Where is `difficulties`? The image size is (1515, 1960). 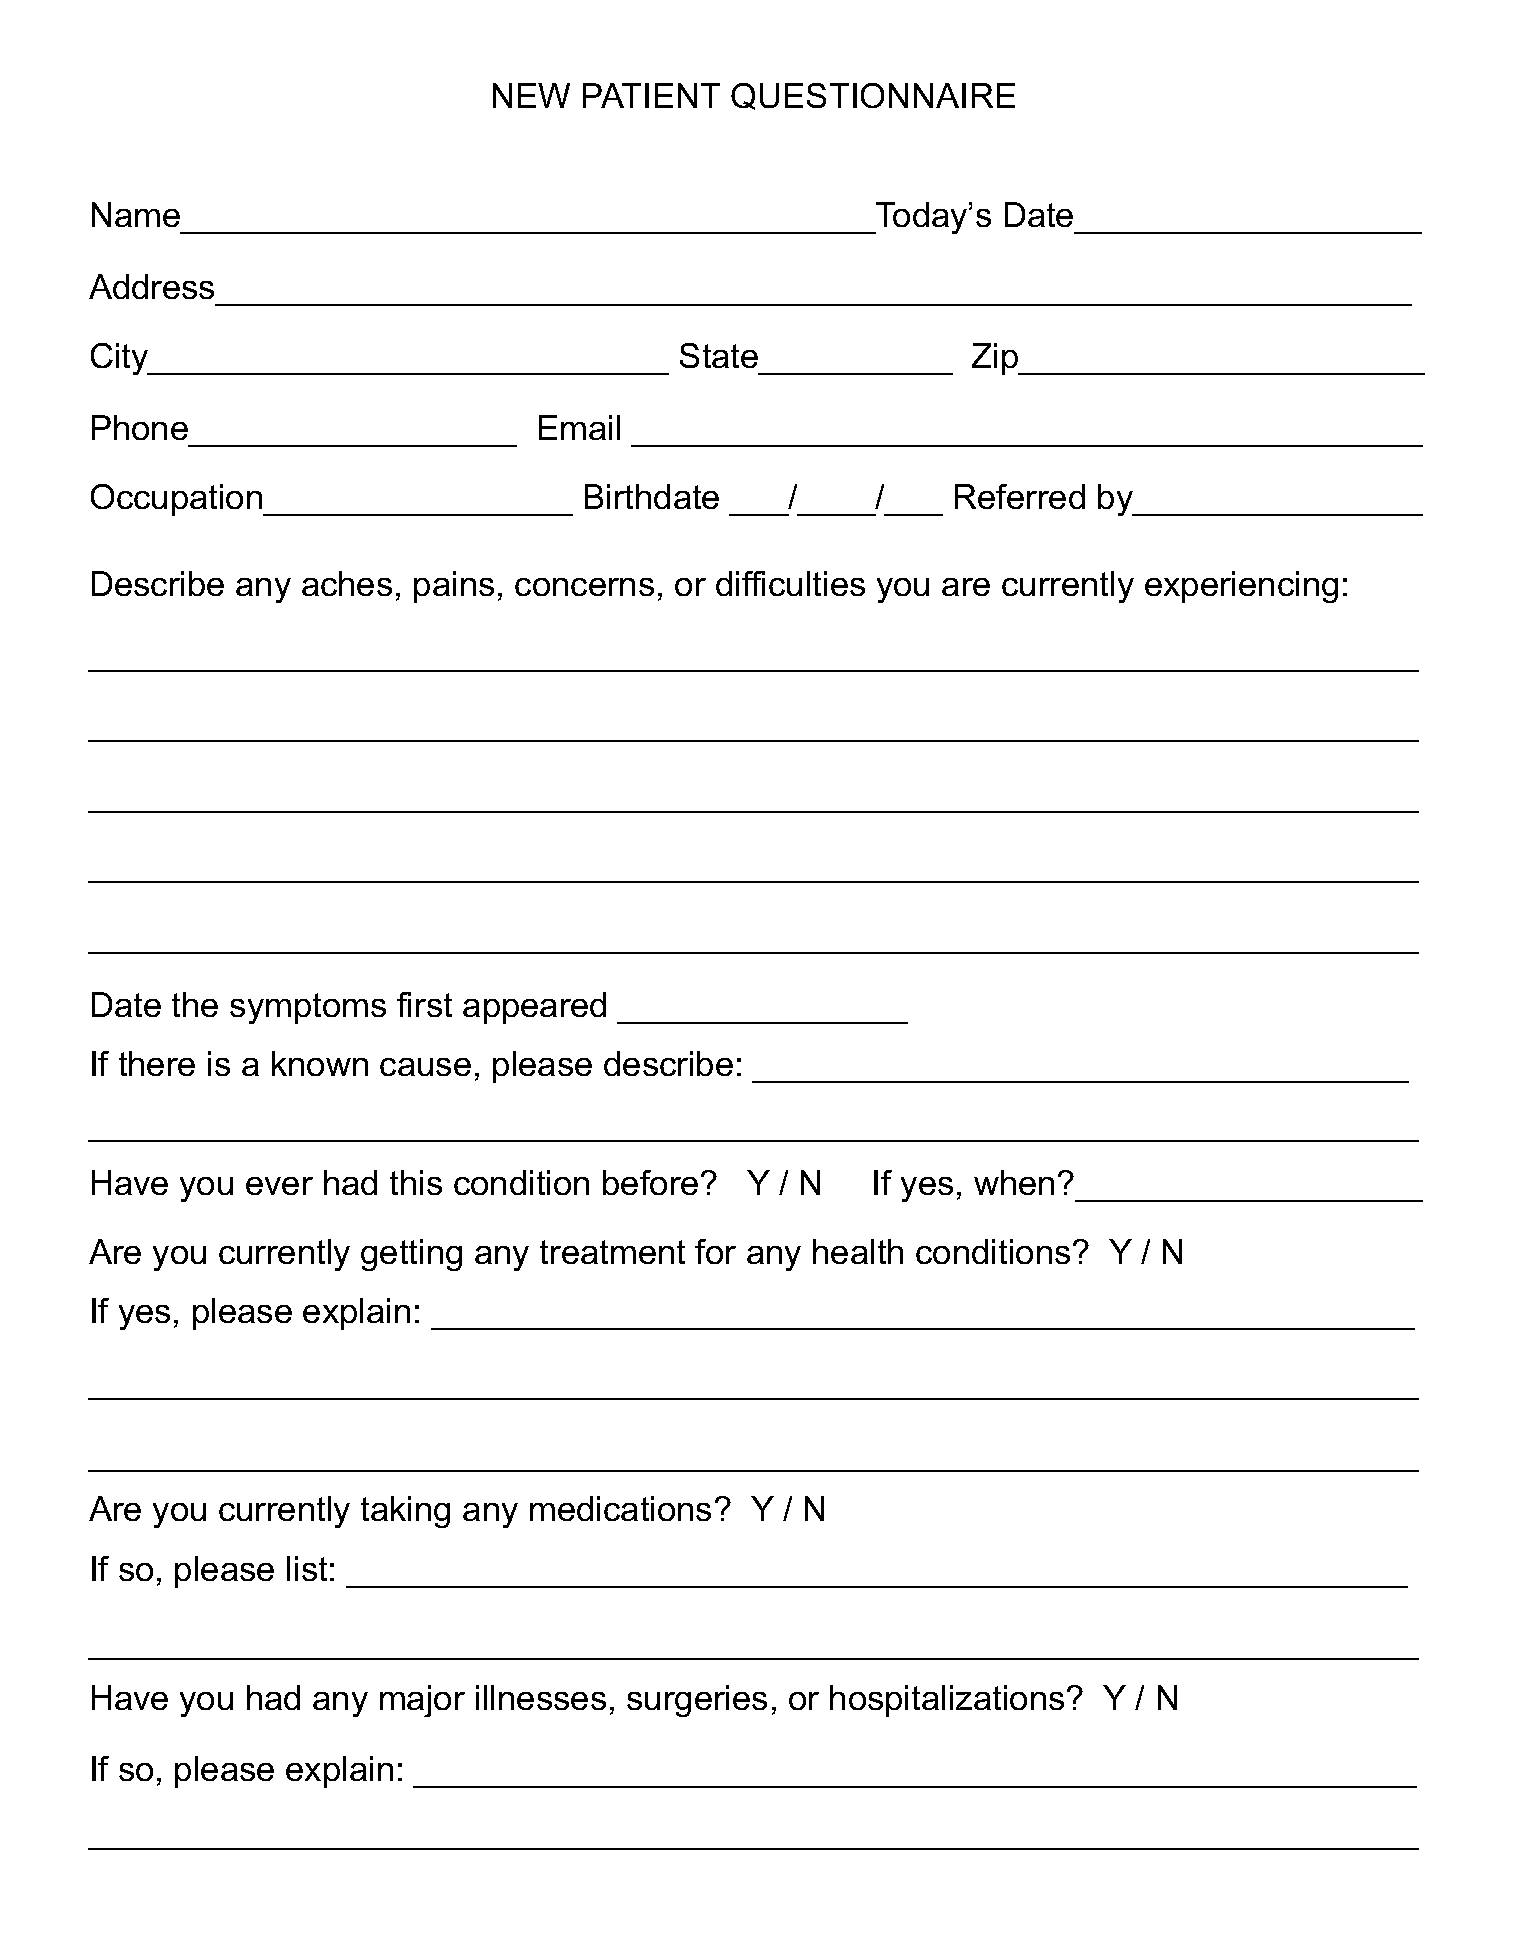
difficulties is located at coordinates (790, 583).
